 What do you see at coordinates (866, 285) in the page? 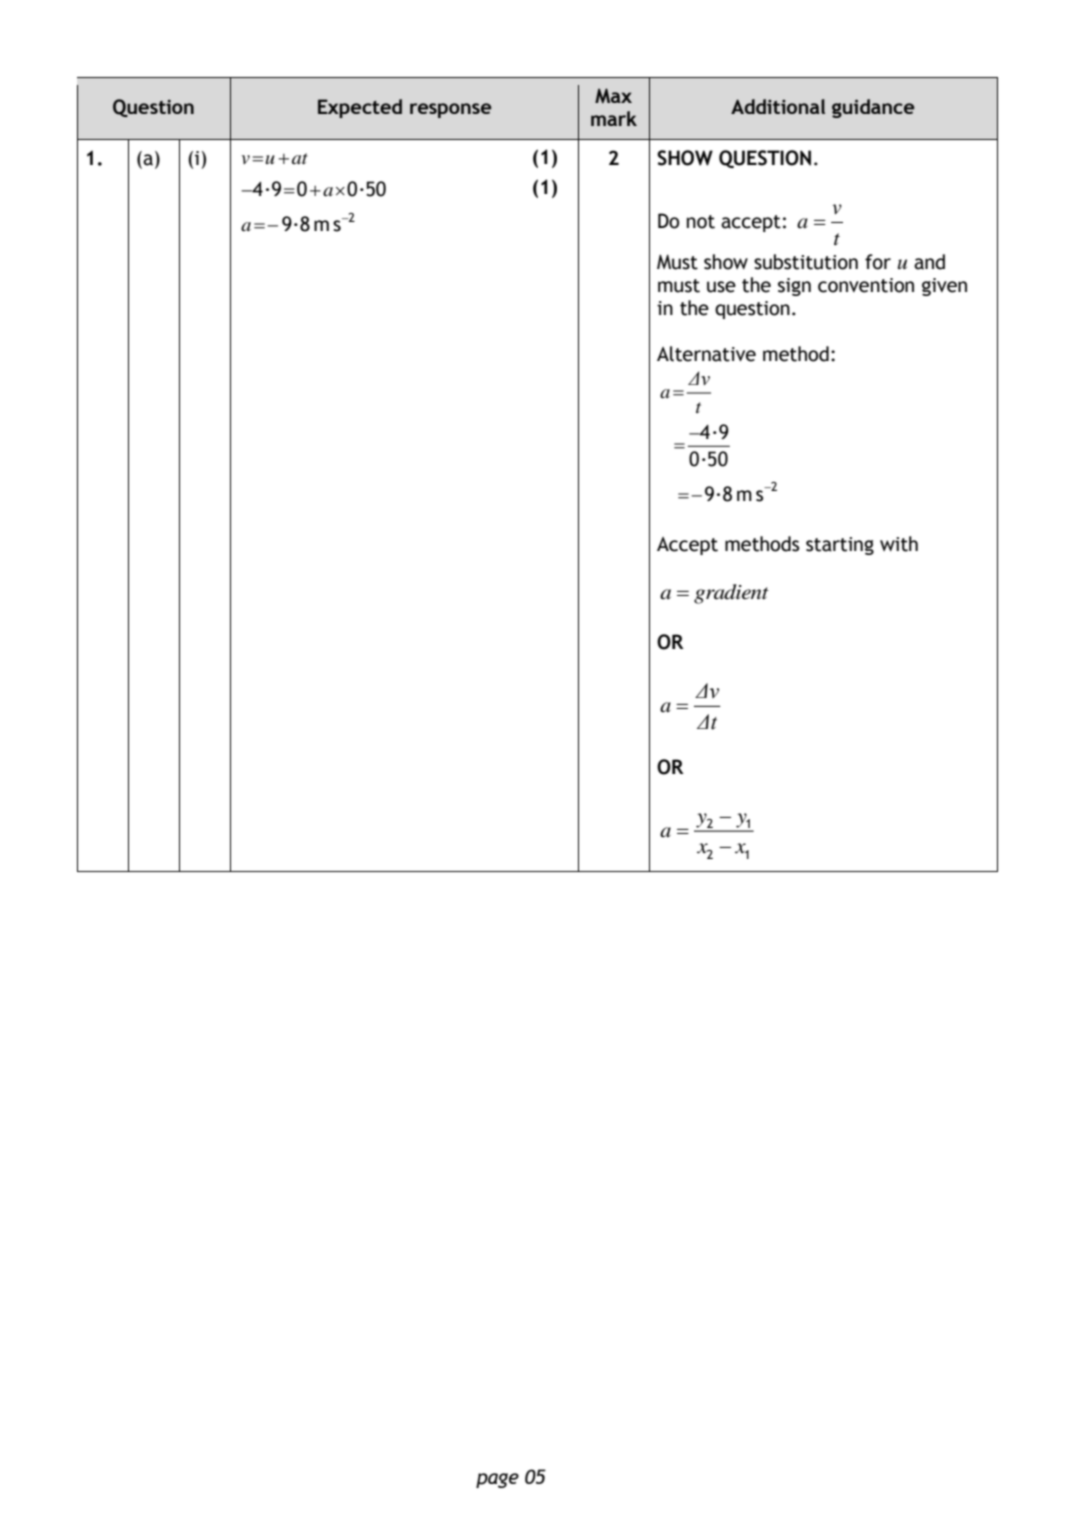
I see `convention` at bounding box center [866, 285].
